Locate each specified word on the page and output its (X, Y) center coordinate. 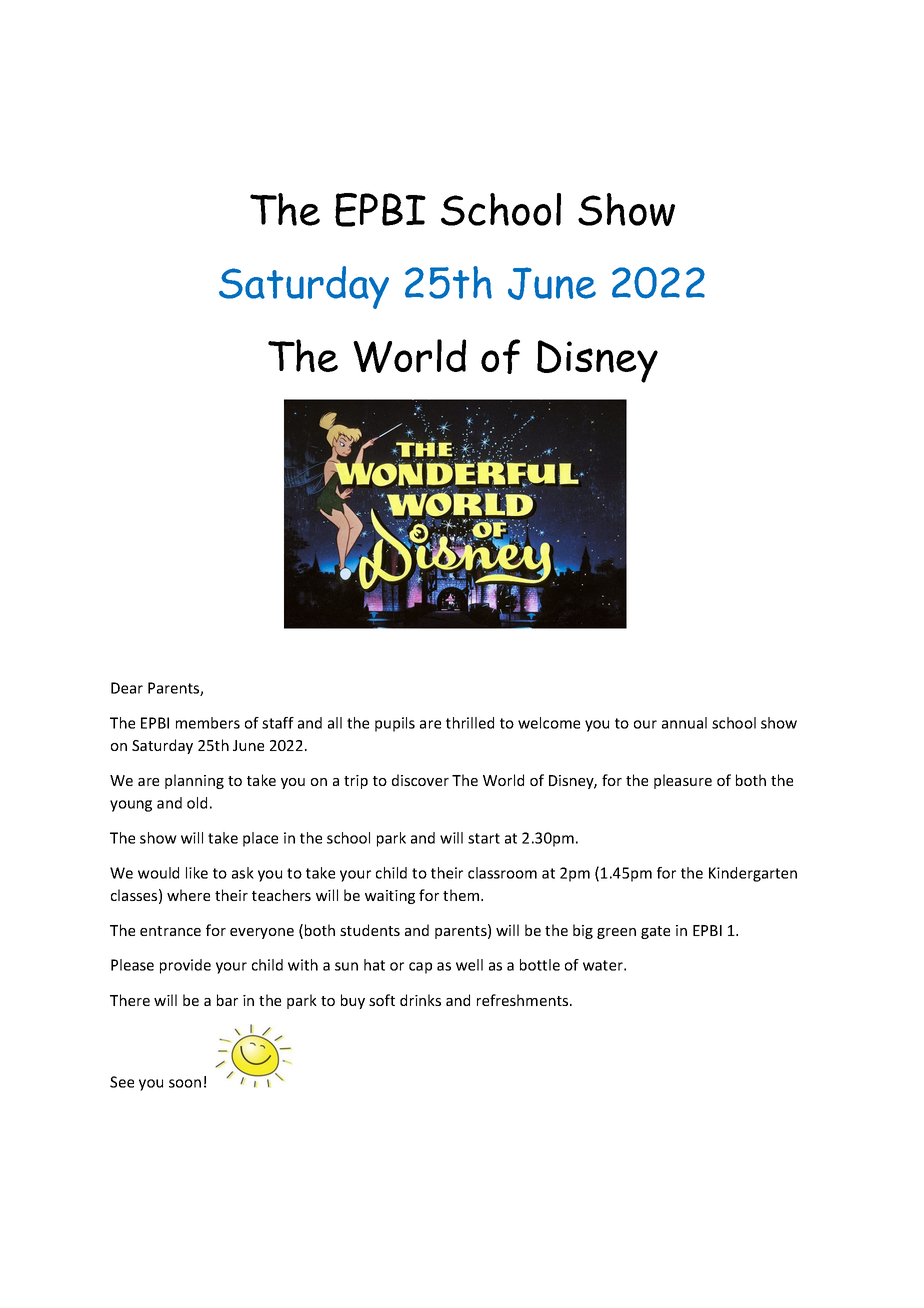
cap (420, 968)
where (188, 895)
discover (420, 780)
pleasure (683, 781)
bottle (540, 965)
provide (185, 966)
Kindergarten (753, 874)
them (462, 895)
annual (684, 723)
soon (185, 1083)
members (208, 723)
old (197, 803)
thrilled (470, 723)
